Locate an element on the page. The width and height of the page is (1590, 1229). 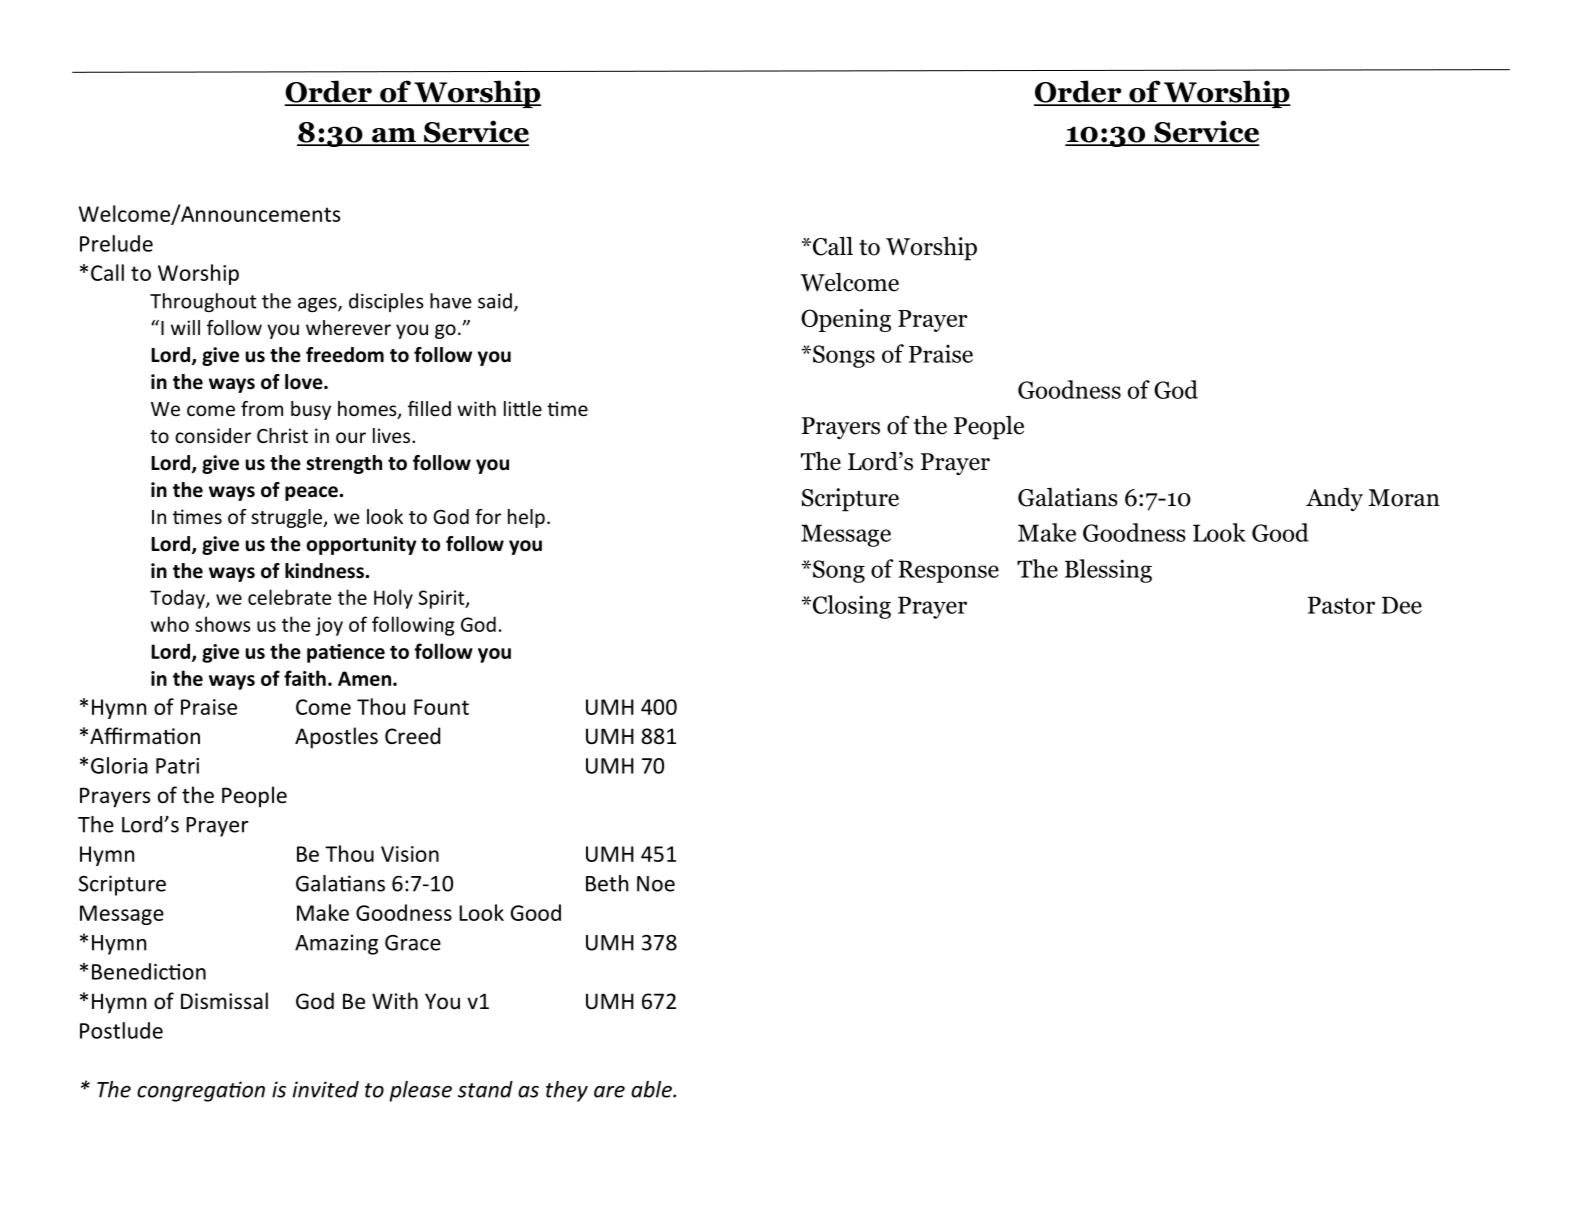
Patri is located at coordinates (177, 766).
